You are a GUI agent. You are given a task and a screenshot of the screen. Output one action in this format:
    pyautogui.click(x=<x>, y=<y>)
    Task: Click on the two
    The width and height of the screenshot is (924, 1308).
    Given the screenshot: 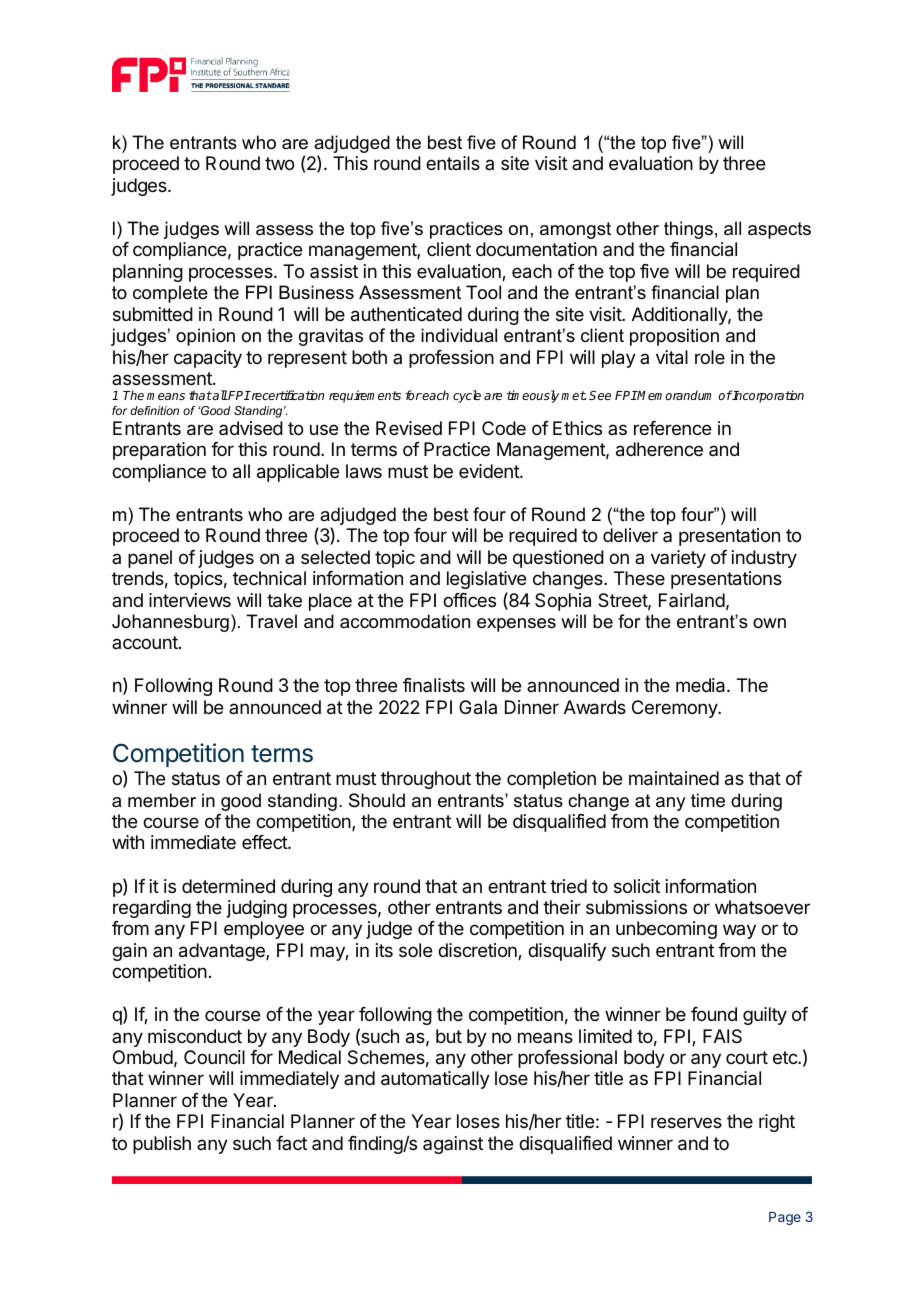 What is the action you would take?
    pyautogui.click(x=279, y=163)
